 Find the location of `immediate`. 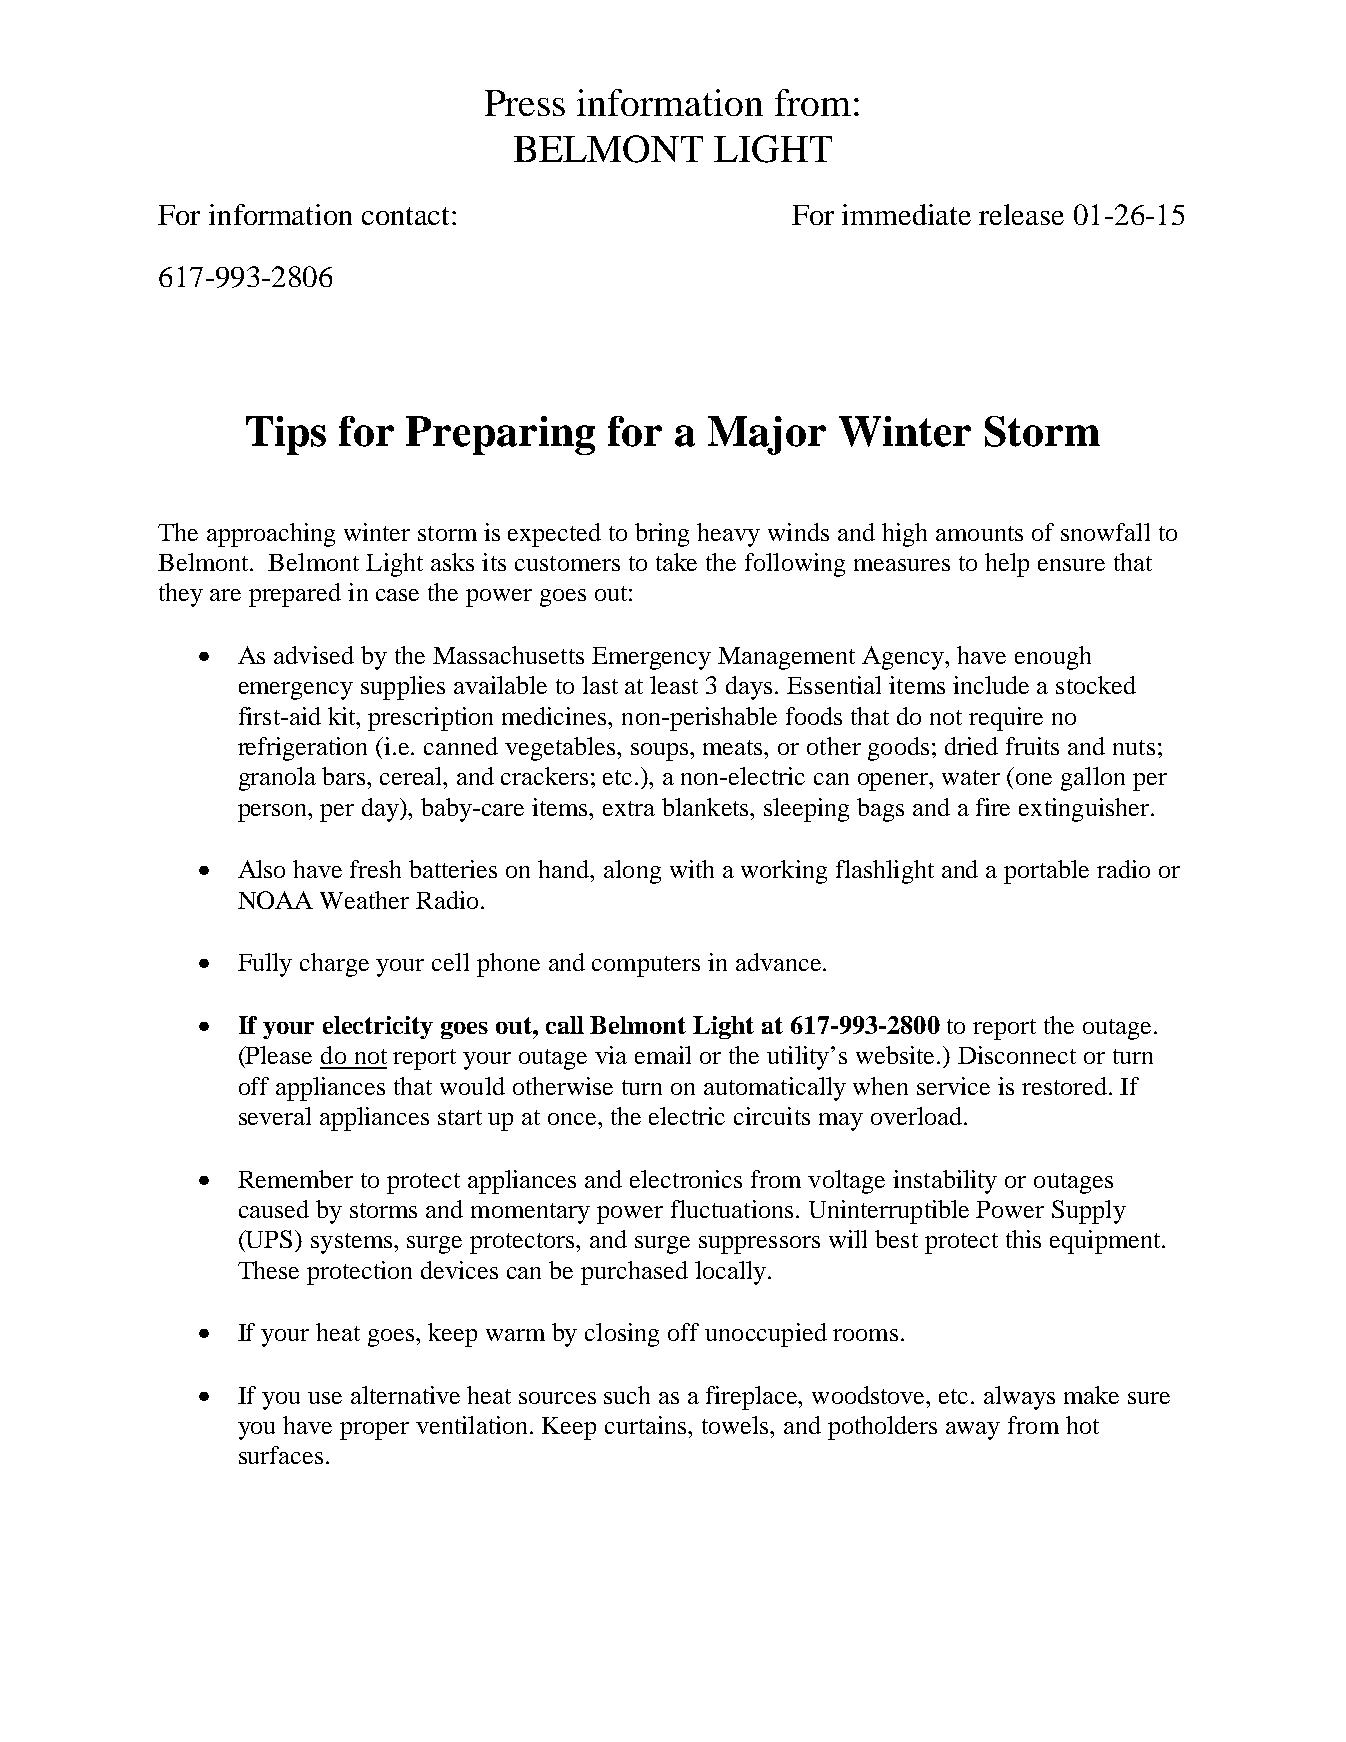

immediate is located at coordinates (906, 214).
